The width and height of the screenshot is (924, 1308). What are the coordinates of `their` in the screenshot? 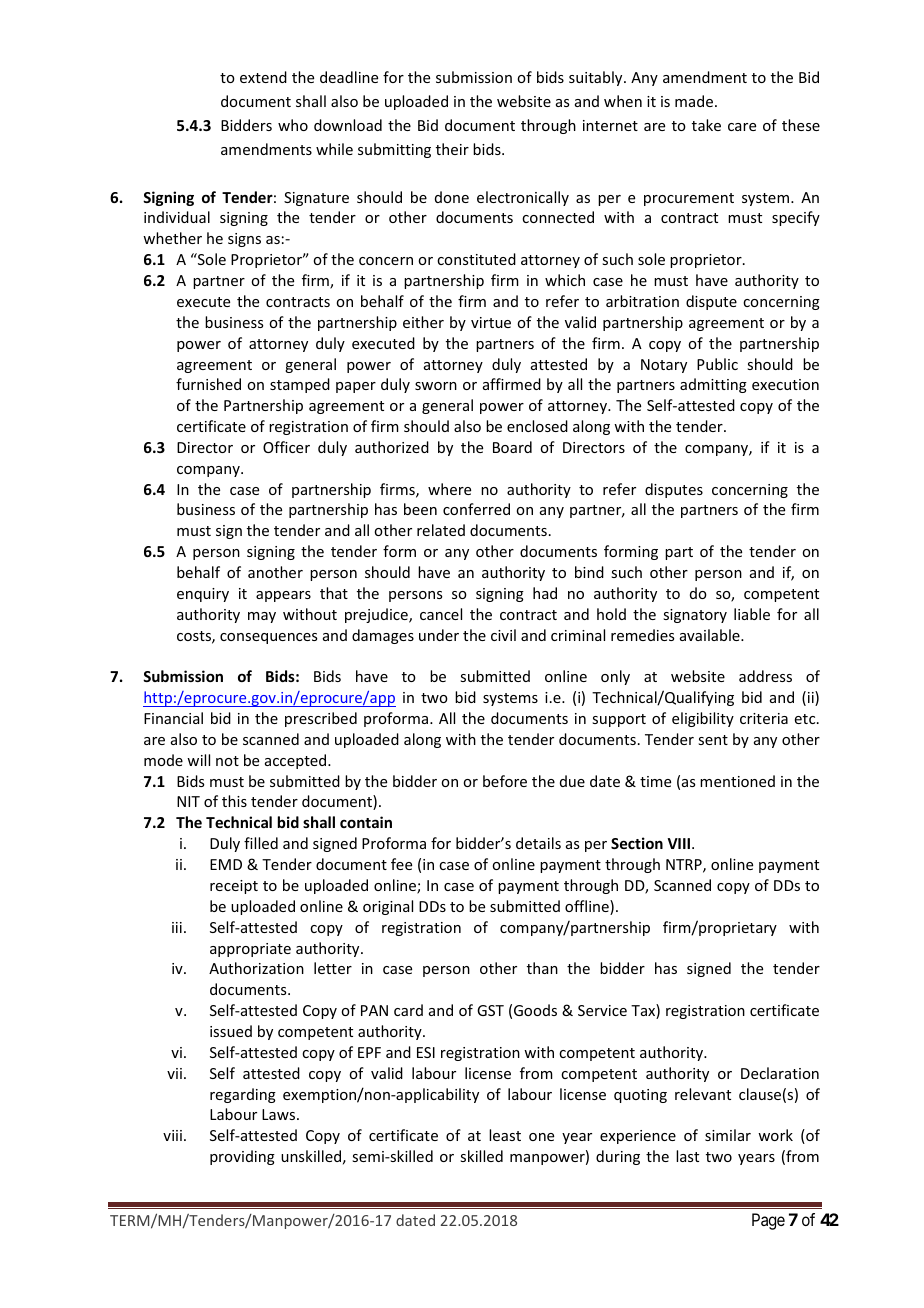 It's located at (452, 149).
